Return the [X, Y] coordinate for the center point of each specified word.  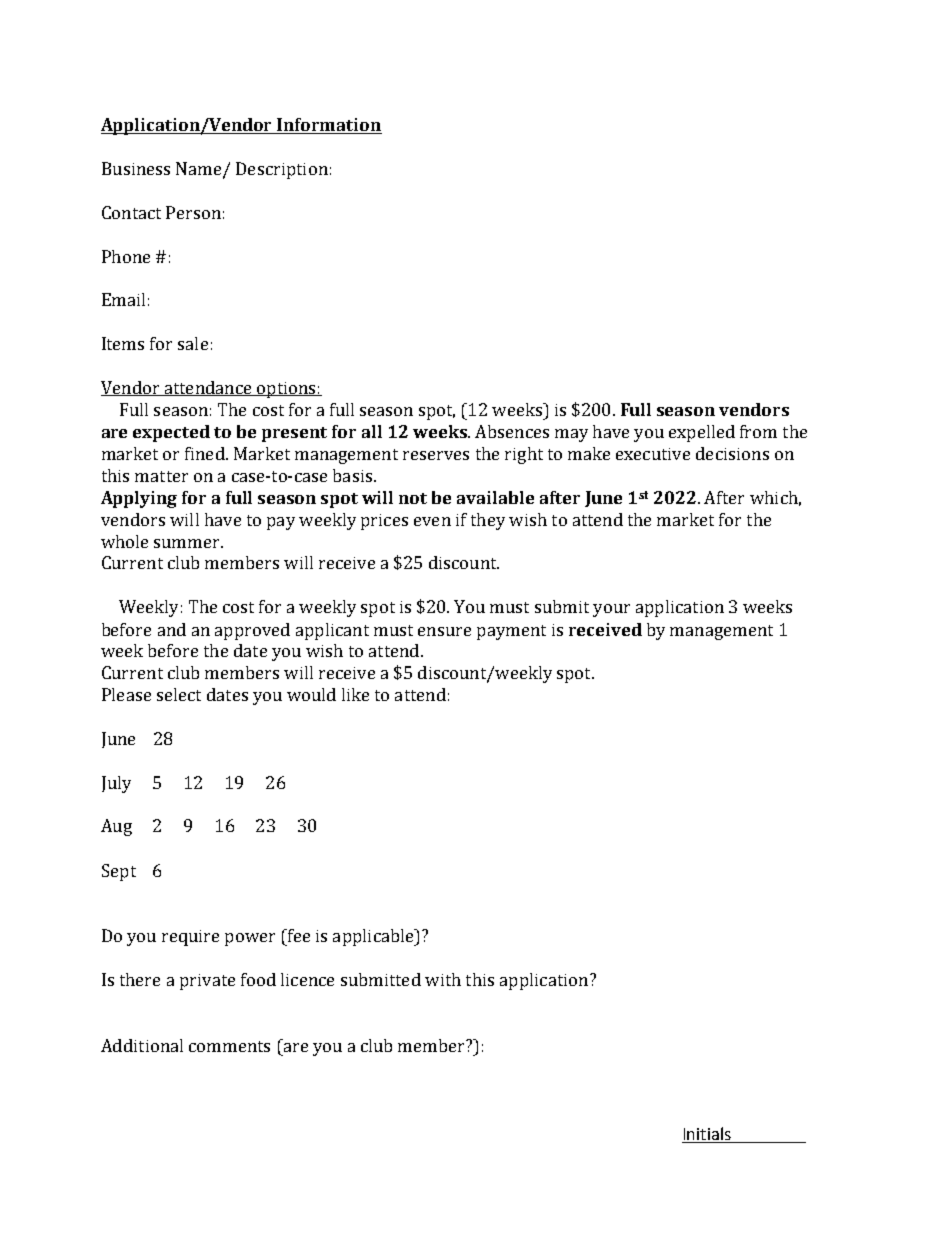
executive [653, 454]
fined [206, 453]
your [611, 610]
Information [329, 126]
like [355, 694]
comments [229, 1046]
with [443, 979]
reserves [436, 455]
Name [200, 169]
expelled [702, 433]
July [116, 784]
